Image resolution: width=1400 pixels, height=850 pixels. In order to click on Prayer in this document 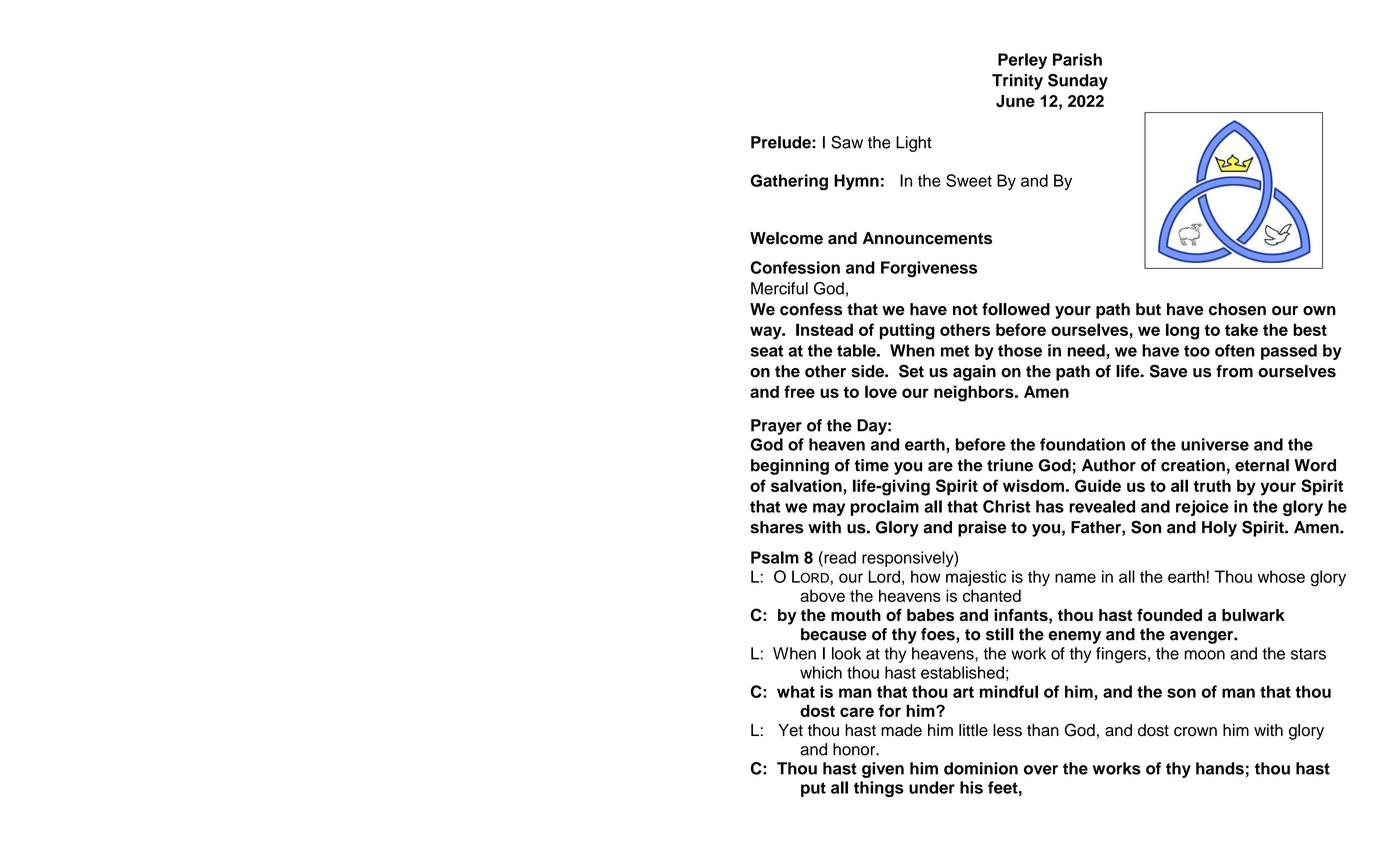, I will do `click(776, 427)`.
